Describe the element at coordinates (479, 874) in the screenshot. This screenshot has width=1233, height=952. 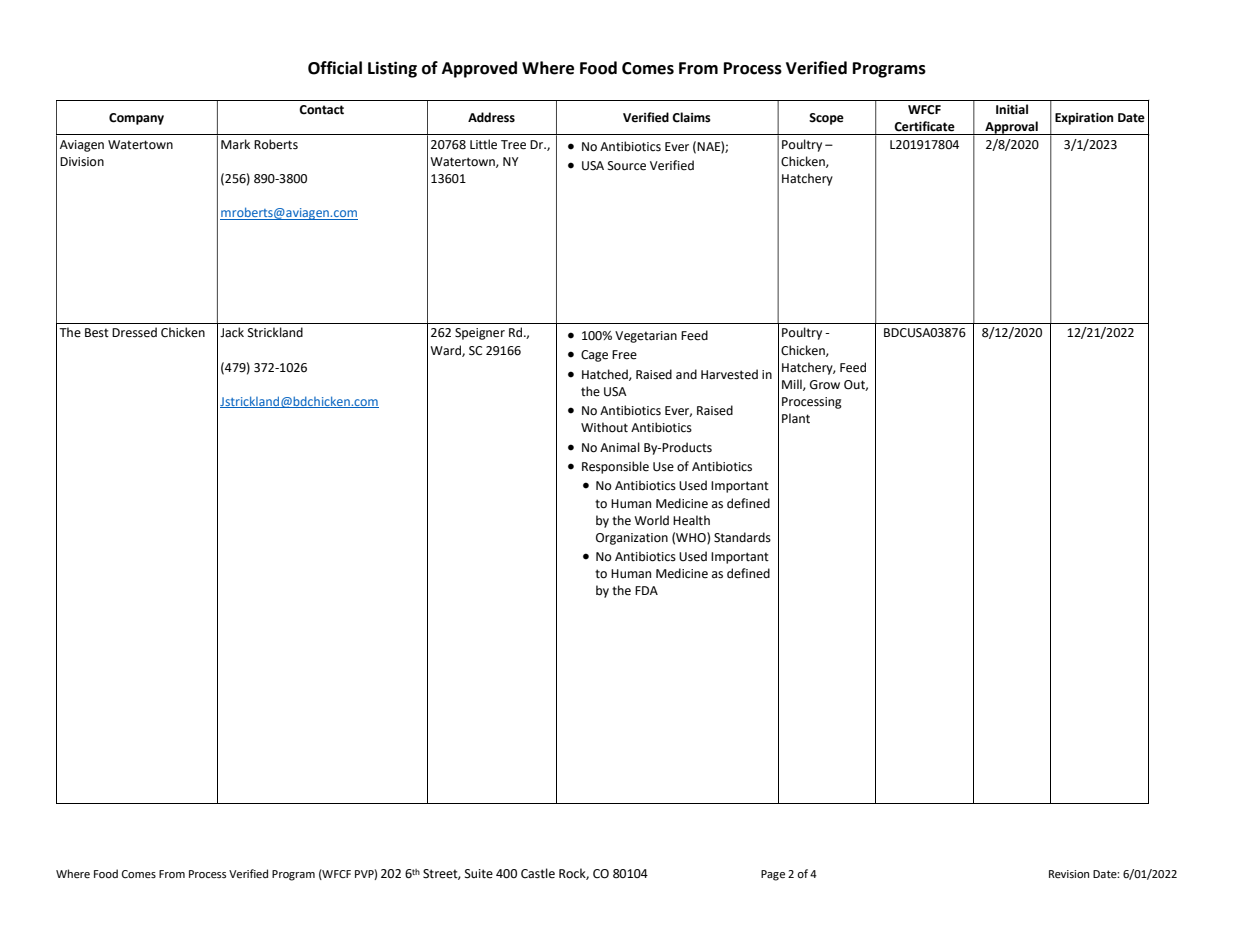
I see `Suite` at that location.
